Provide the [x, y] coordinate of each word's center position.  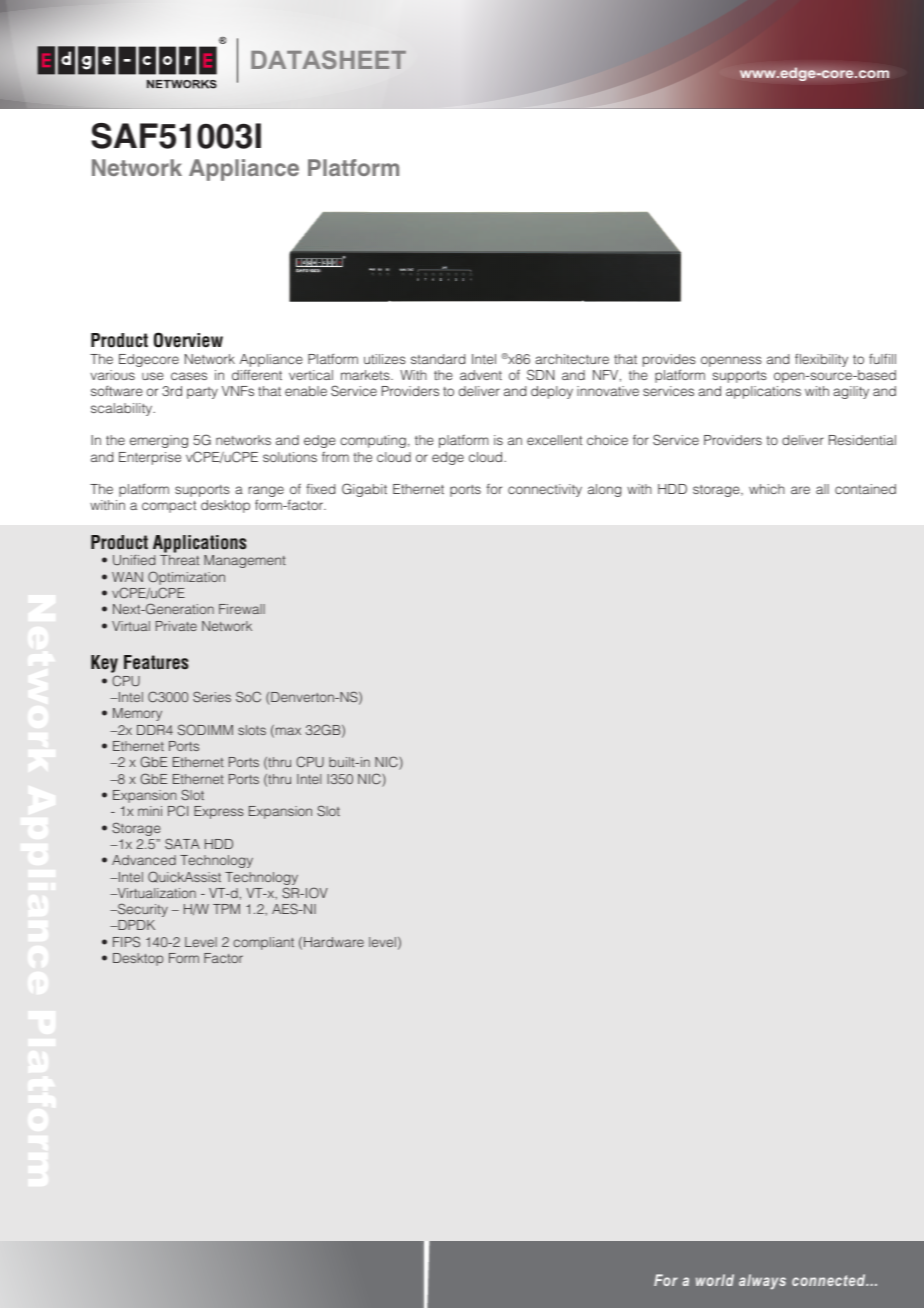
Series [212, 696]
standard [438, 359]
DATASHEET [328, 59]
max [288, 731]
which [767, 489]
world [715, 1280]
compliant [263, 943]
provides [669, 360]
